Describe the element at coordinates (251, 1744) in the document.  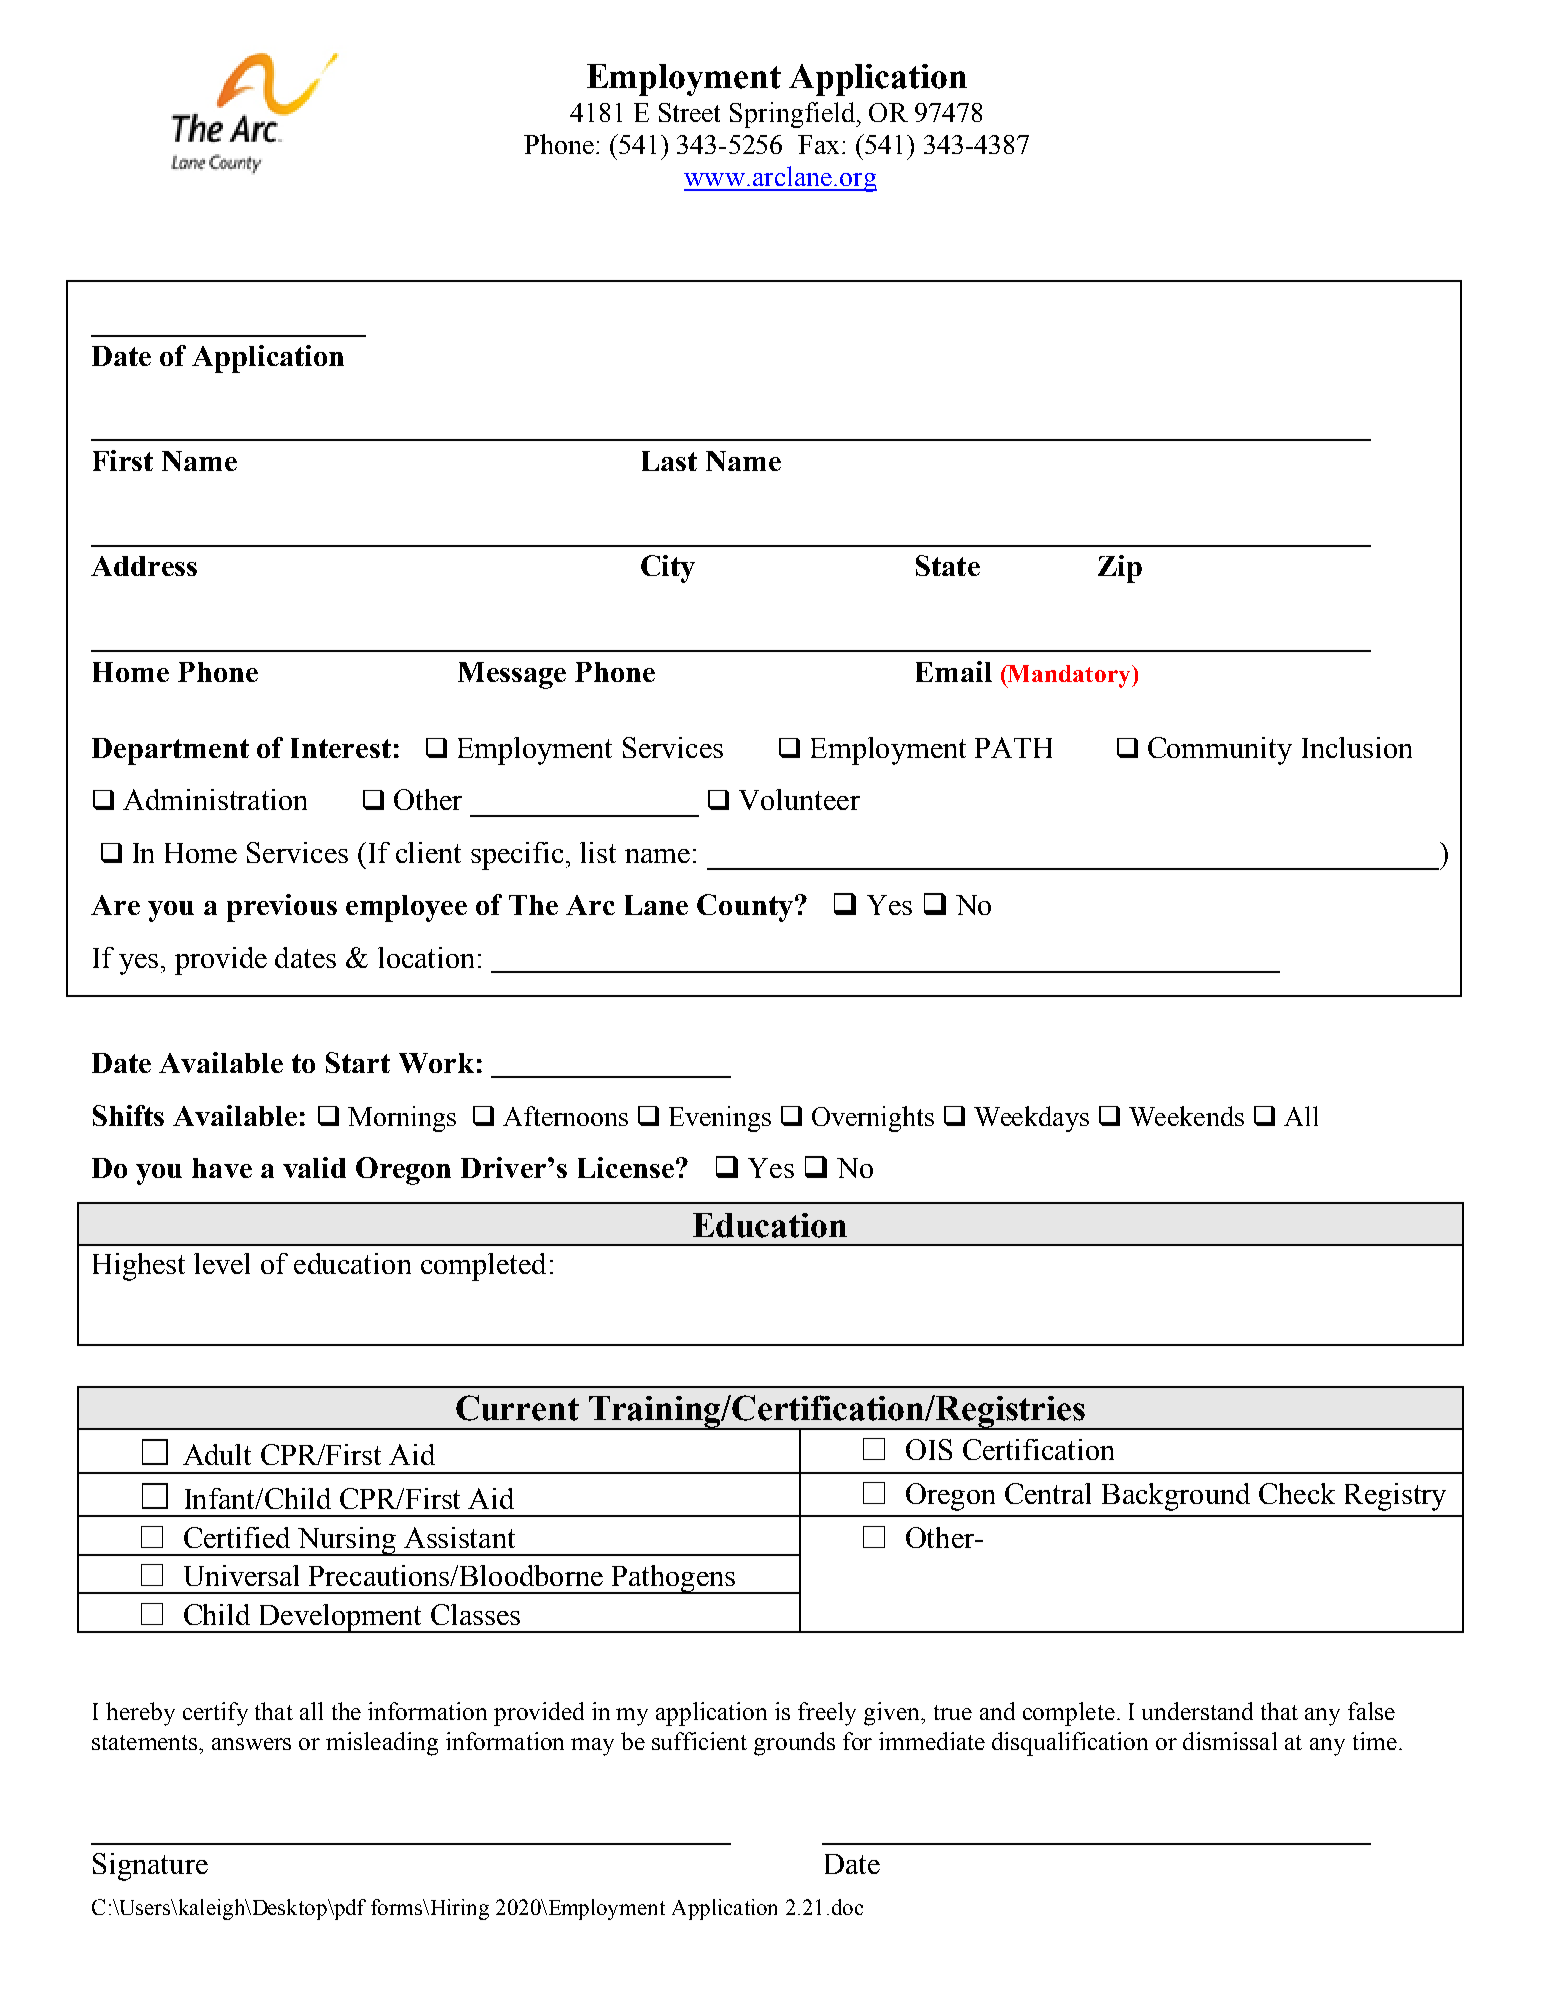
I see `answers` at that location.
